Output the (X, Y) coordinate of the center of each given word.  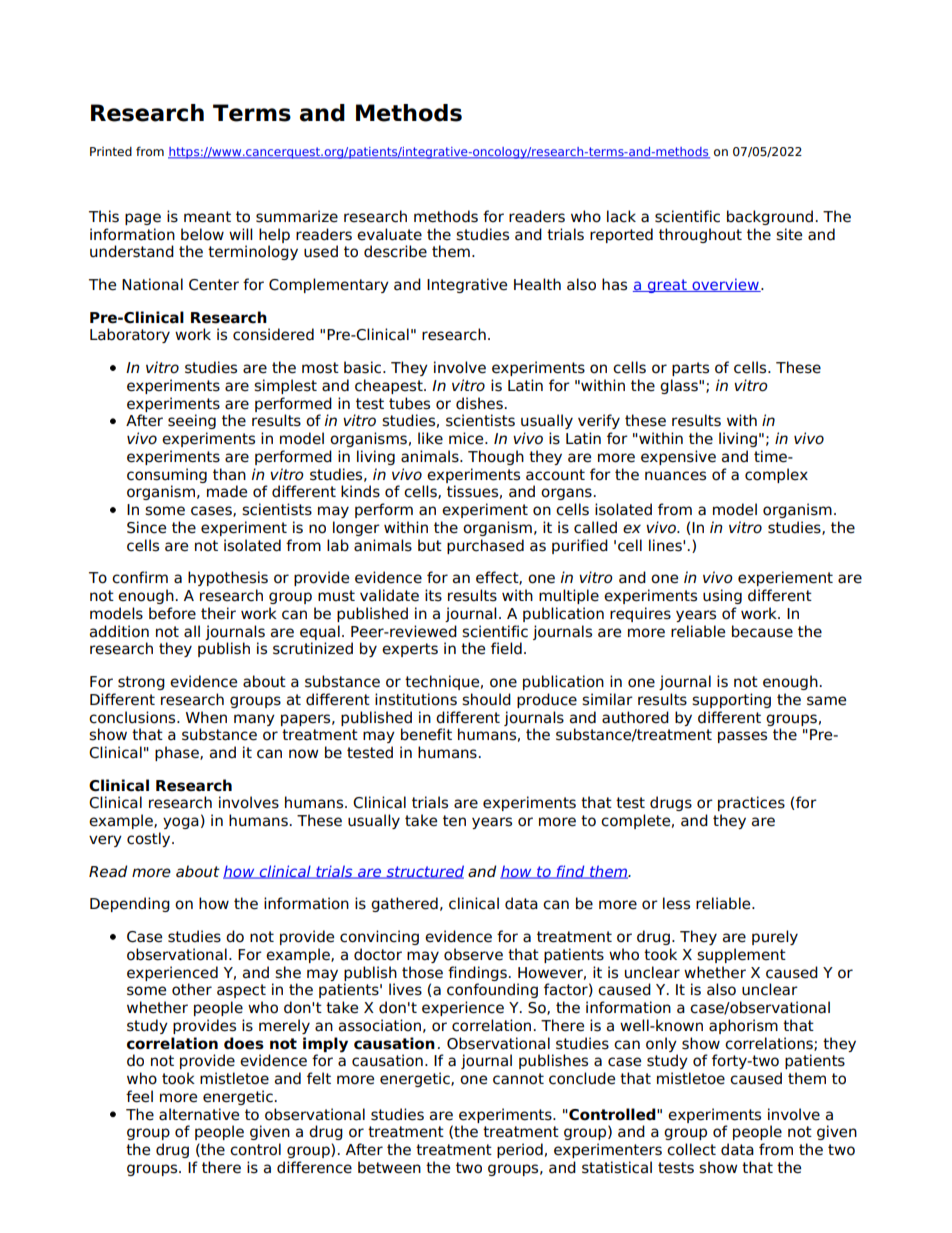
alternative (199, 1114)
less (676, 903)
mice (467, 438)
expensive (678, 457)
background (770, 217)
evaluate (389, 234)
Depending (130, 904)
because (762, 631)
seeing (192, 421)
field (506, 648)
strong (141, 683)
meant (207, 217)
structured (424, 872)
